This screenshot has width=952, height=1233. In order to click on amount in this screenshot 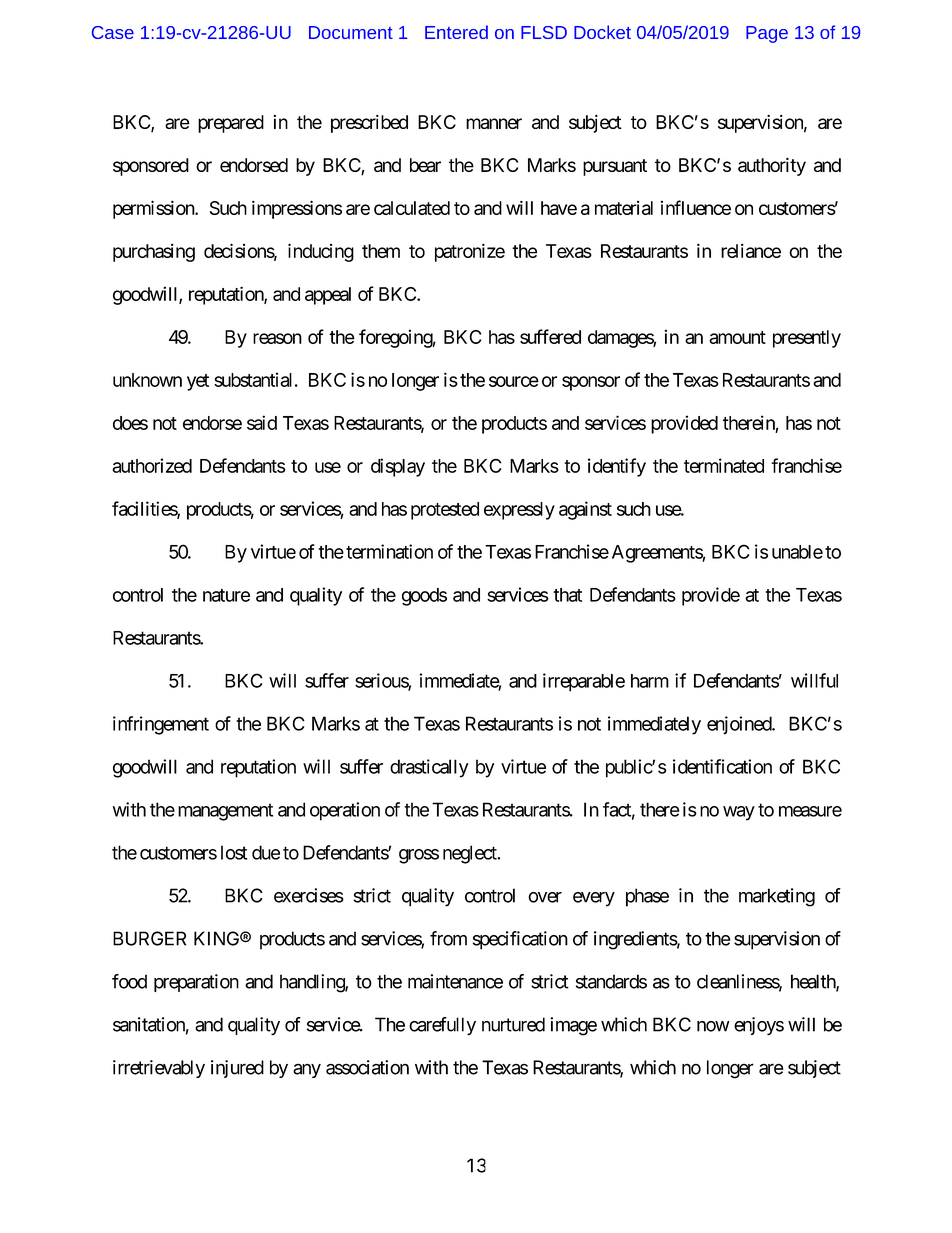, I will do `click(737, 337)`.
